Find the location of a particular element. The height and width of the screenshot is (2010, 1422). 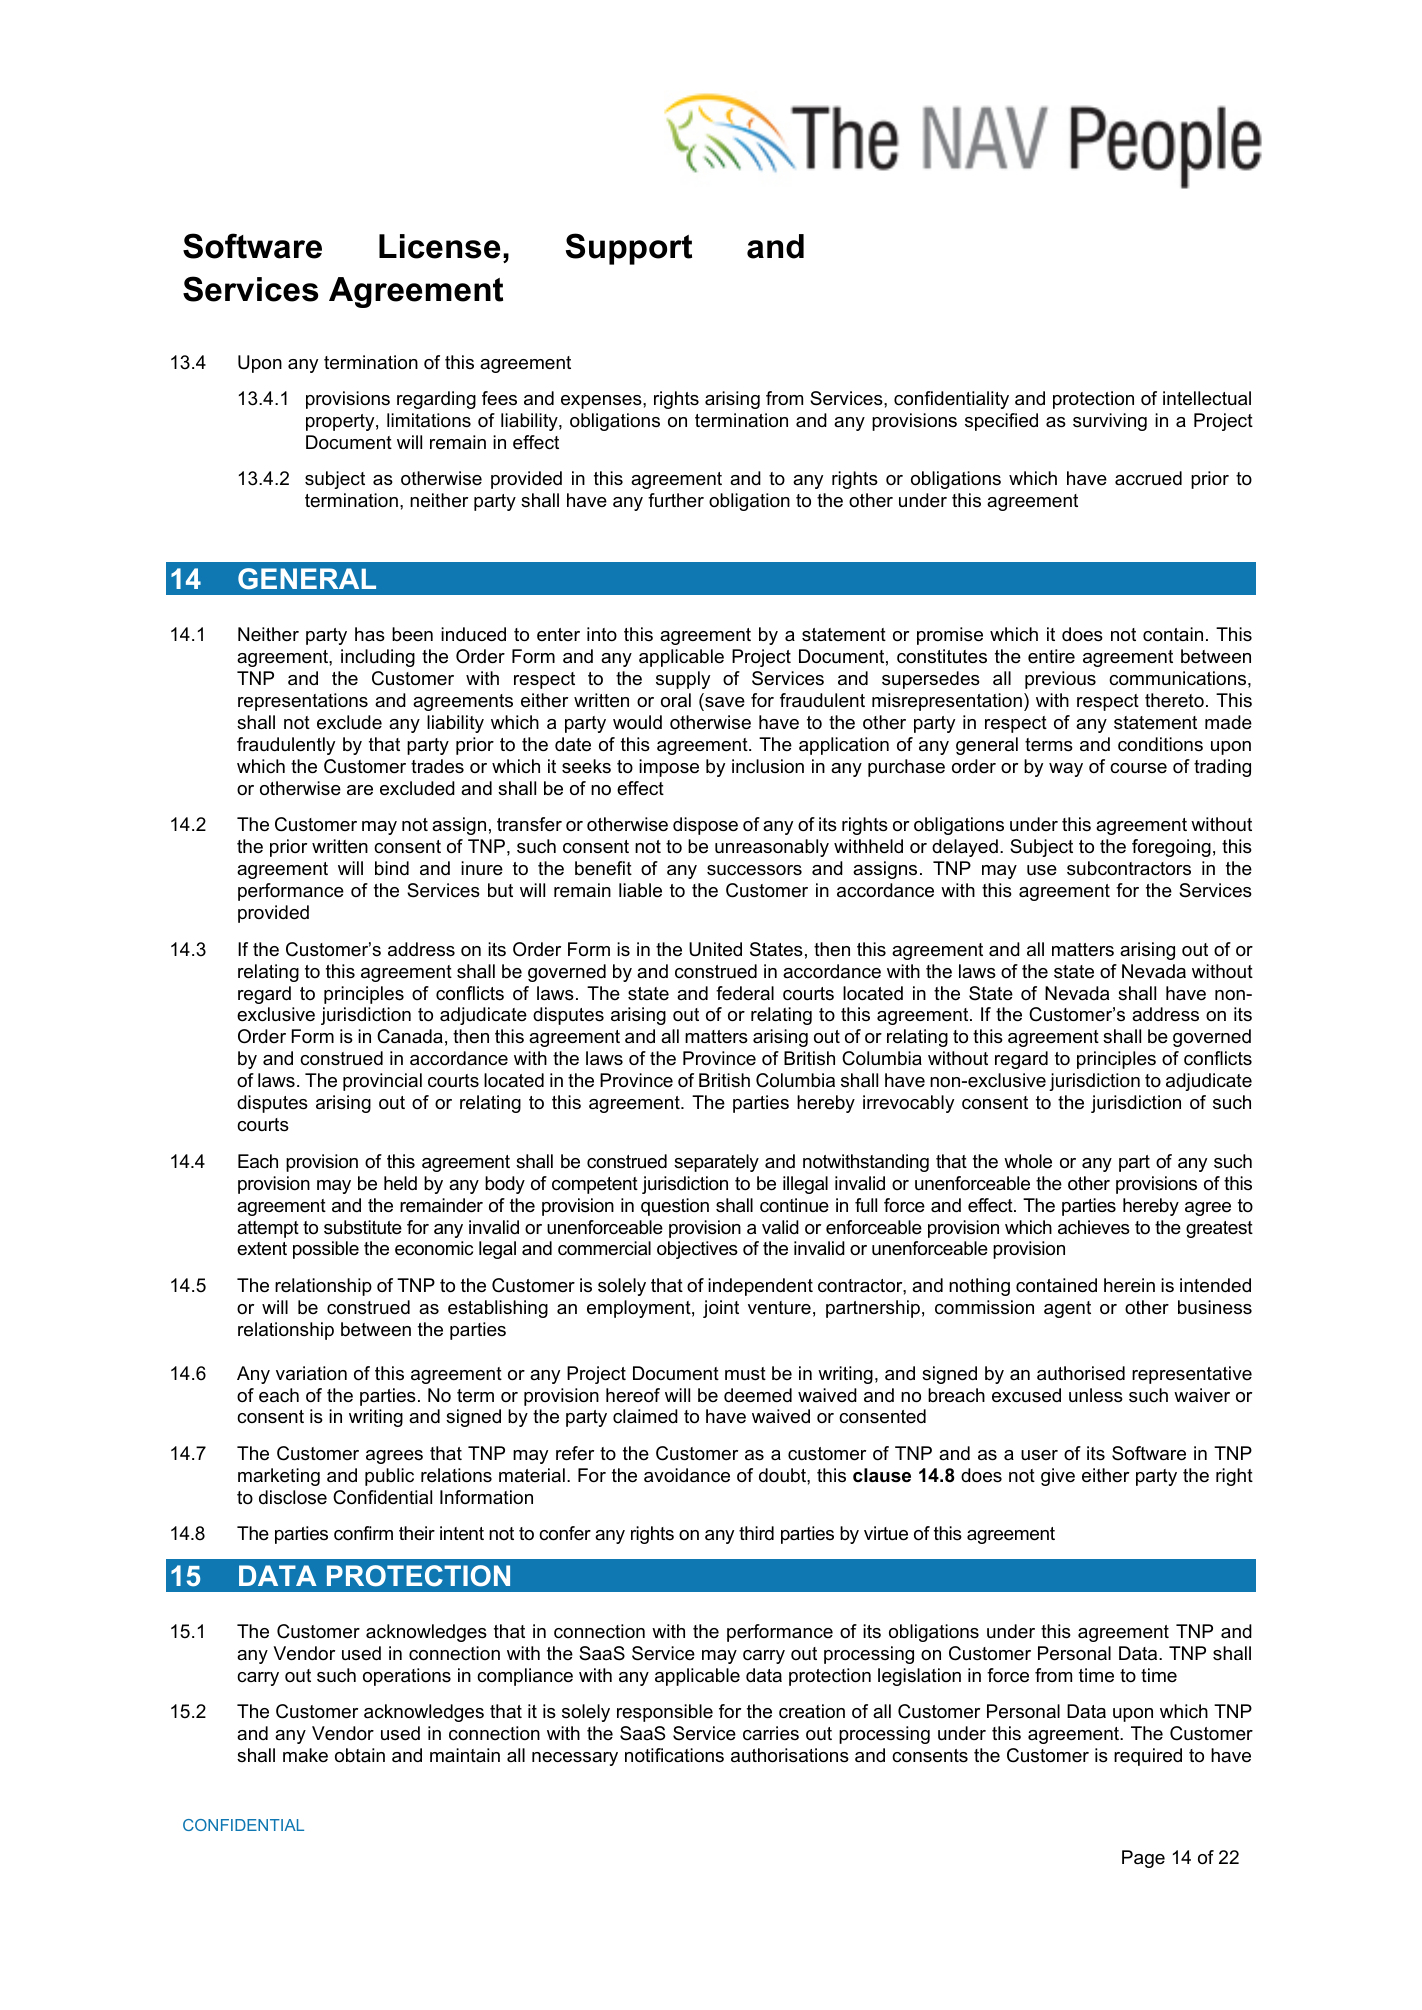

Page is located at coordinates (1143, 1859).
